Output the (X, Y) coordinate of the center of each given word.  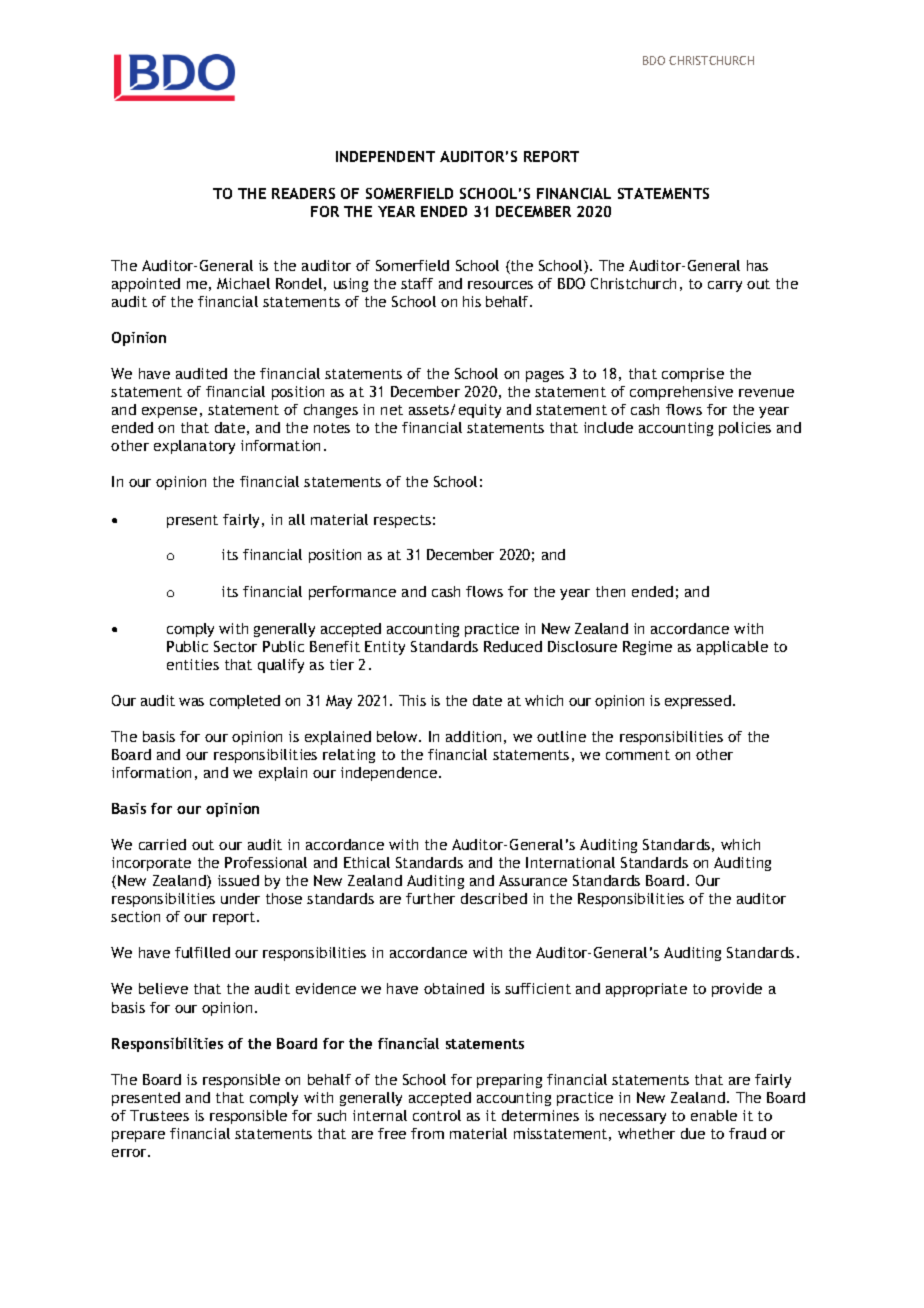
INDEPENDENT (385, 156)
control (437, 1115)
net (392, 410)
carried (162, 844)
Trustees (159, 1115)
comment (638, 755)
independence (390, 774)
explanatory (194, 447)
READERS (303, 193)
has (757, 265)
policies (745, 429)
